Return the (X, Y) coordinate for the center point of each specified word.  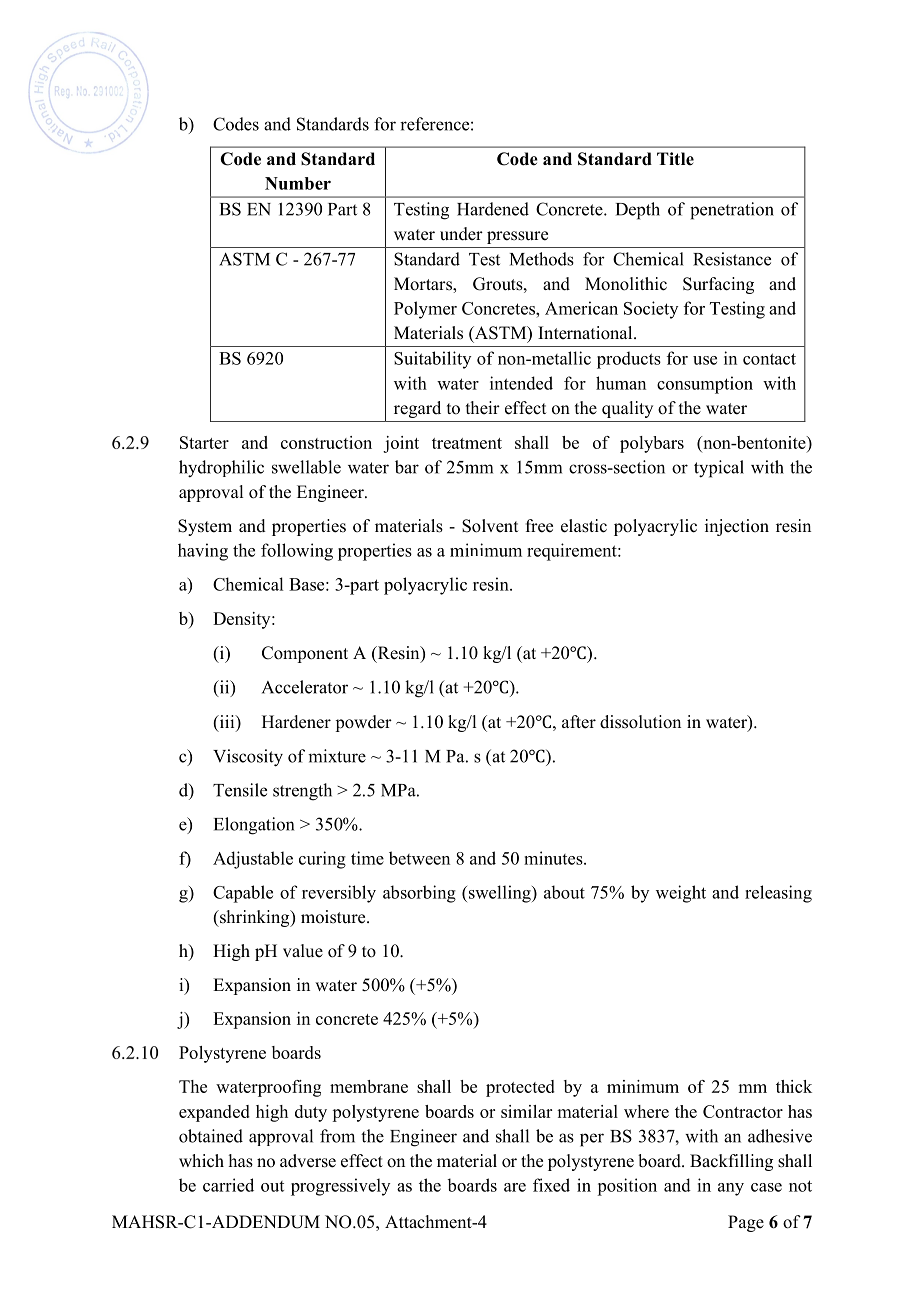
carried (228, 1185)
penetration (732, 211)
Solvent (490, 526)
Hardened (493, 209)
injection (737, 527)
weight (681, 894)
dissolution (640, 722)
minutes (554, 858)
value (303, 951)
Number (298, 183)
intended (521, 383)
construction (326, 442)
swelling (501, 894)
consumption (705, 385)
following (297, 552)
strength (302, 792)
